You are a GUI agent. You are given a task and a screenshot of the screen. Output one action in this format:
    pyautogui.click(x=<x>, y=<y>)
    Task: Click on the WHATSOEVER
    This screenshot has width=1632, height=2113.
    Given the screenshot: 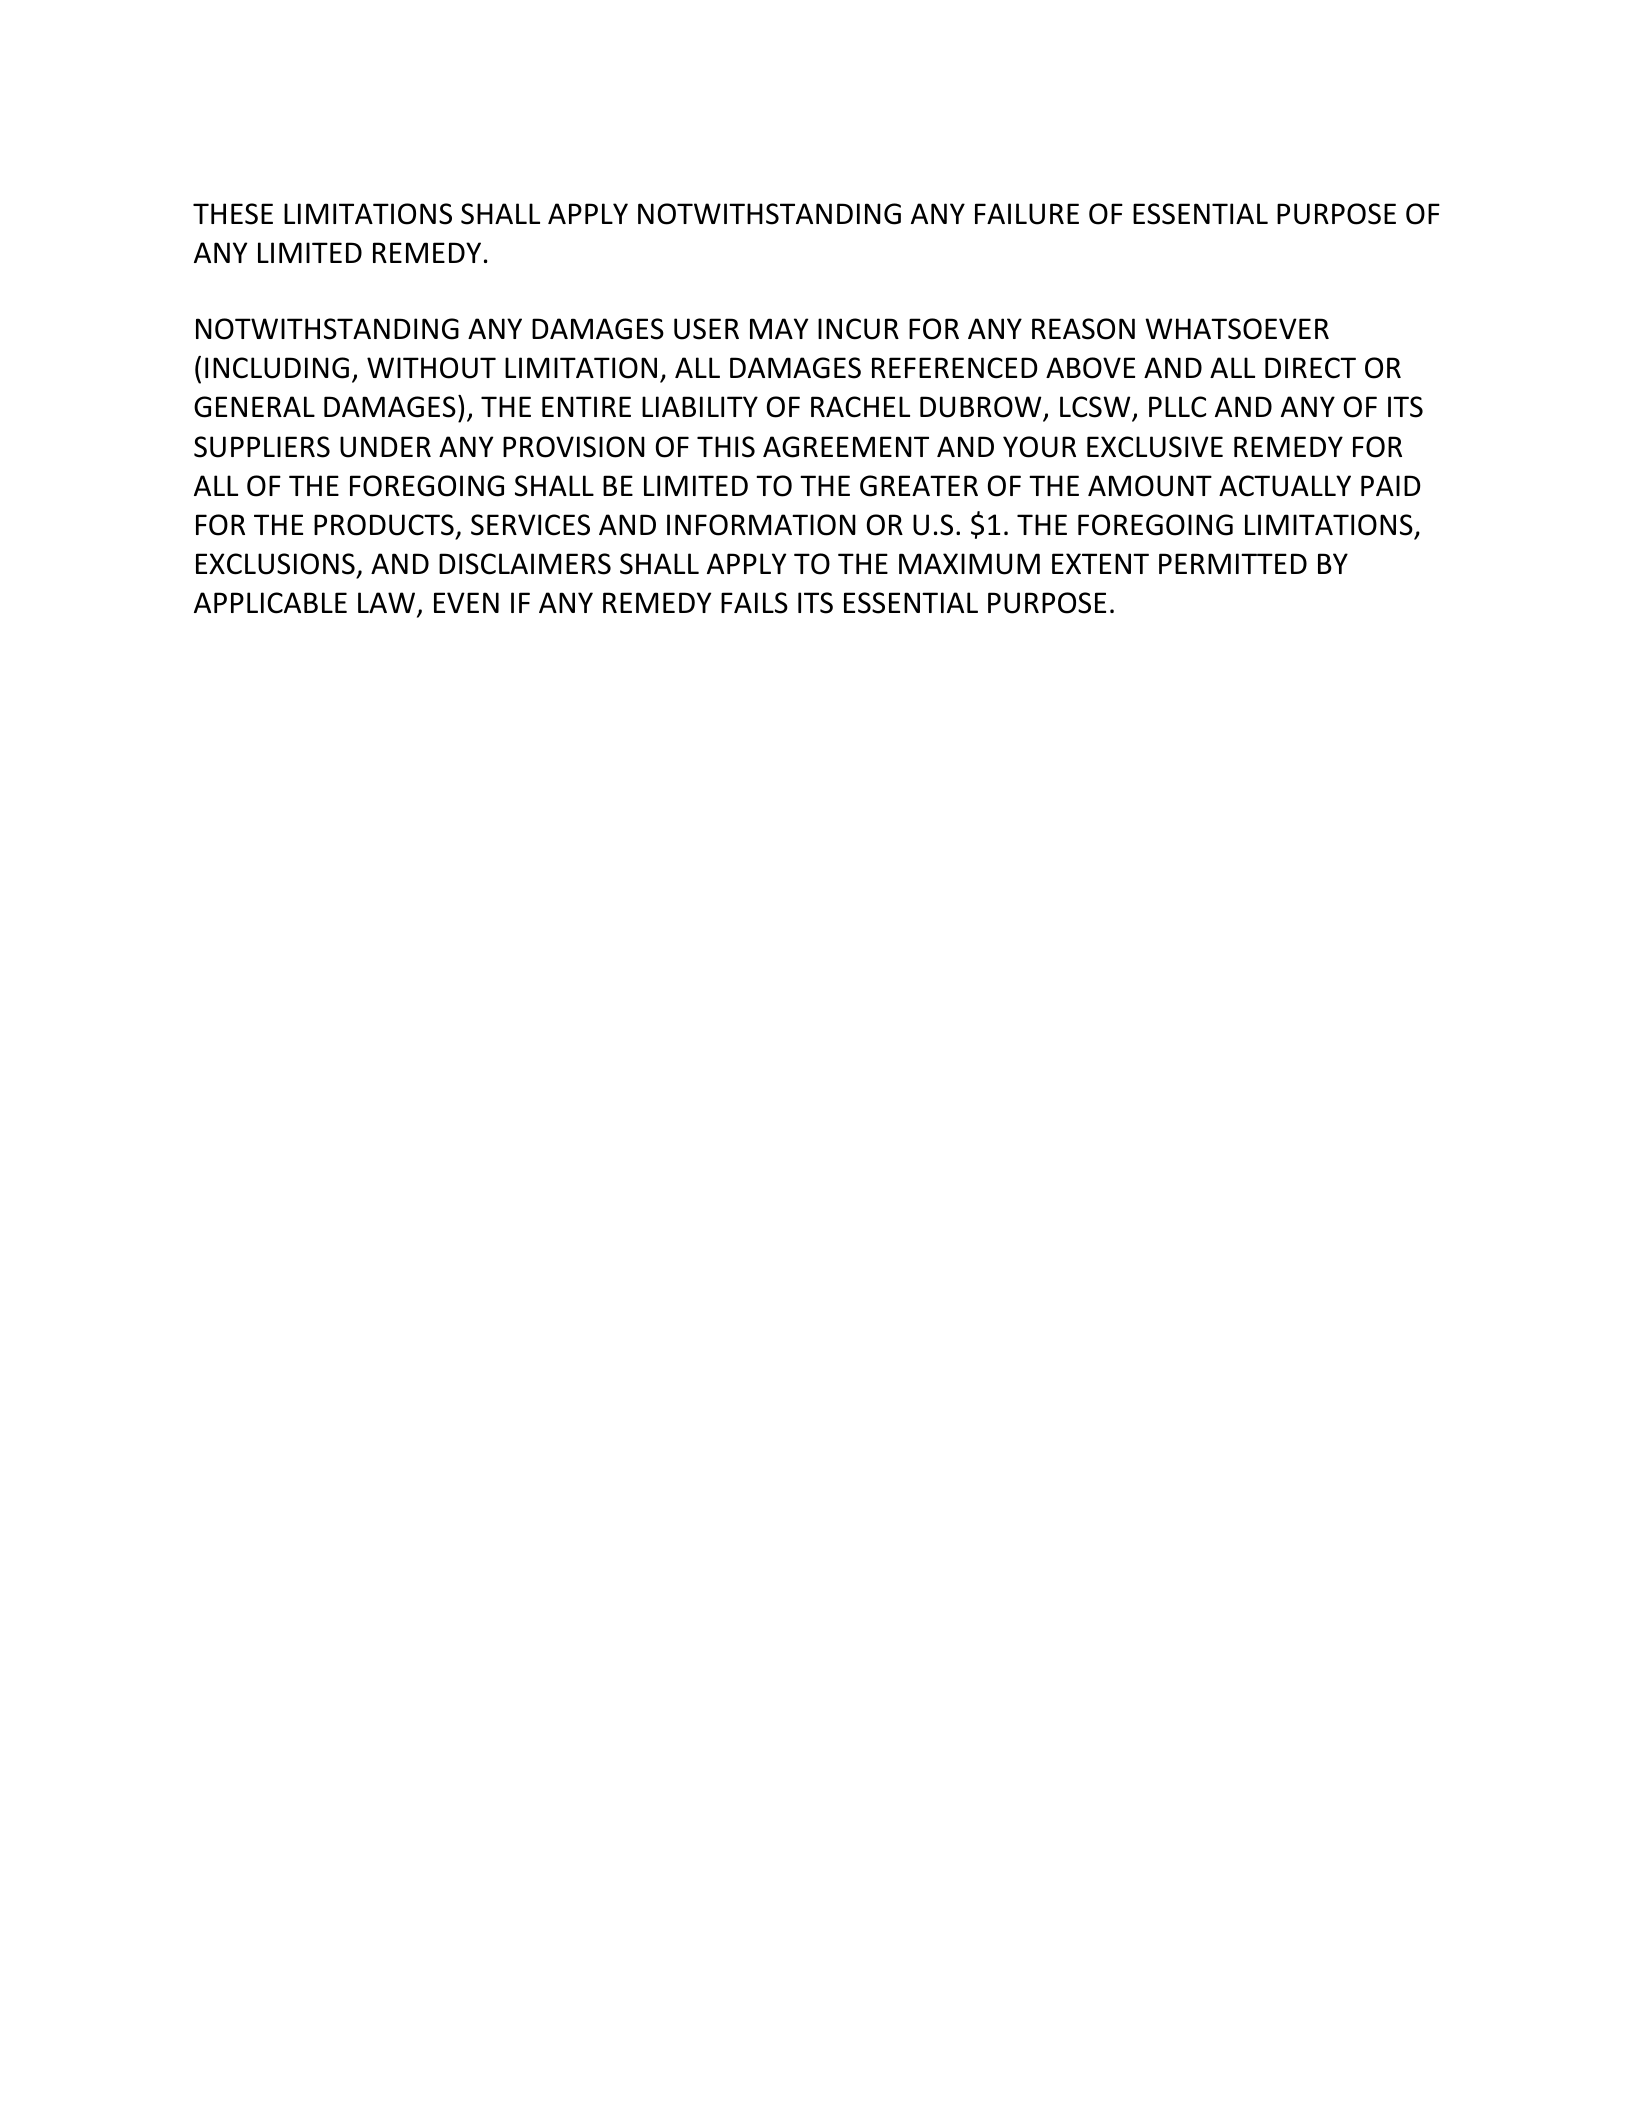 What is the action you would take?
    pyautogui.click(x=1237, y=329)
